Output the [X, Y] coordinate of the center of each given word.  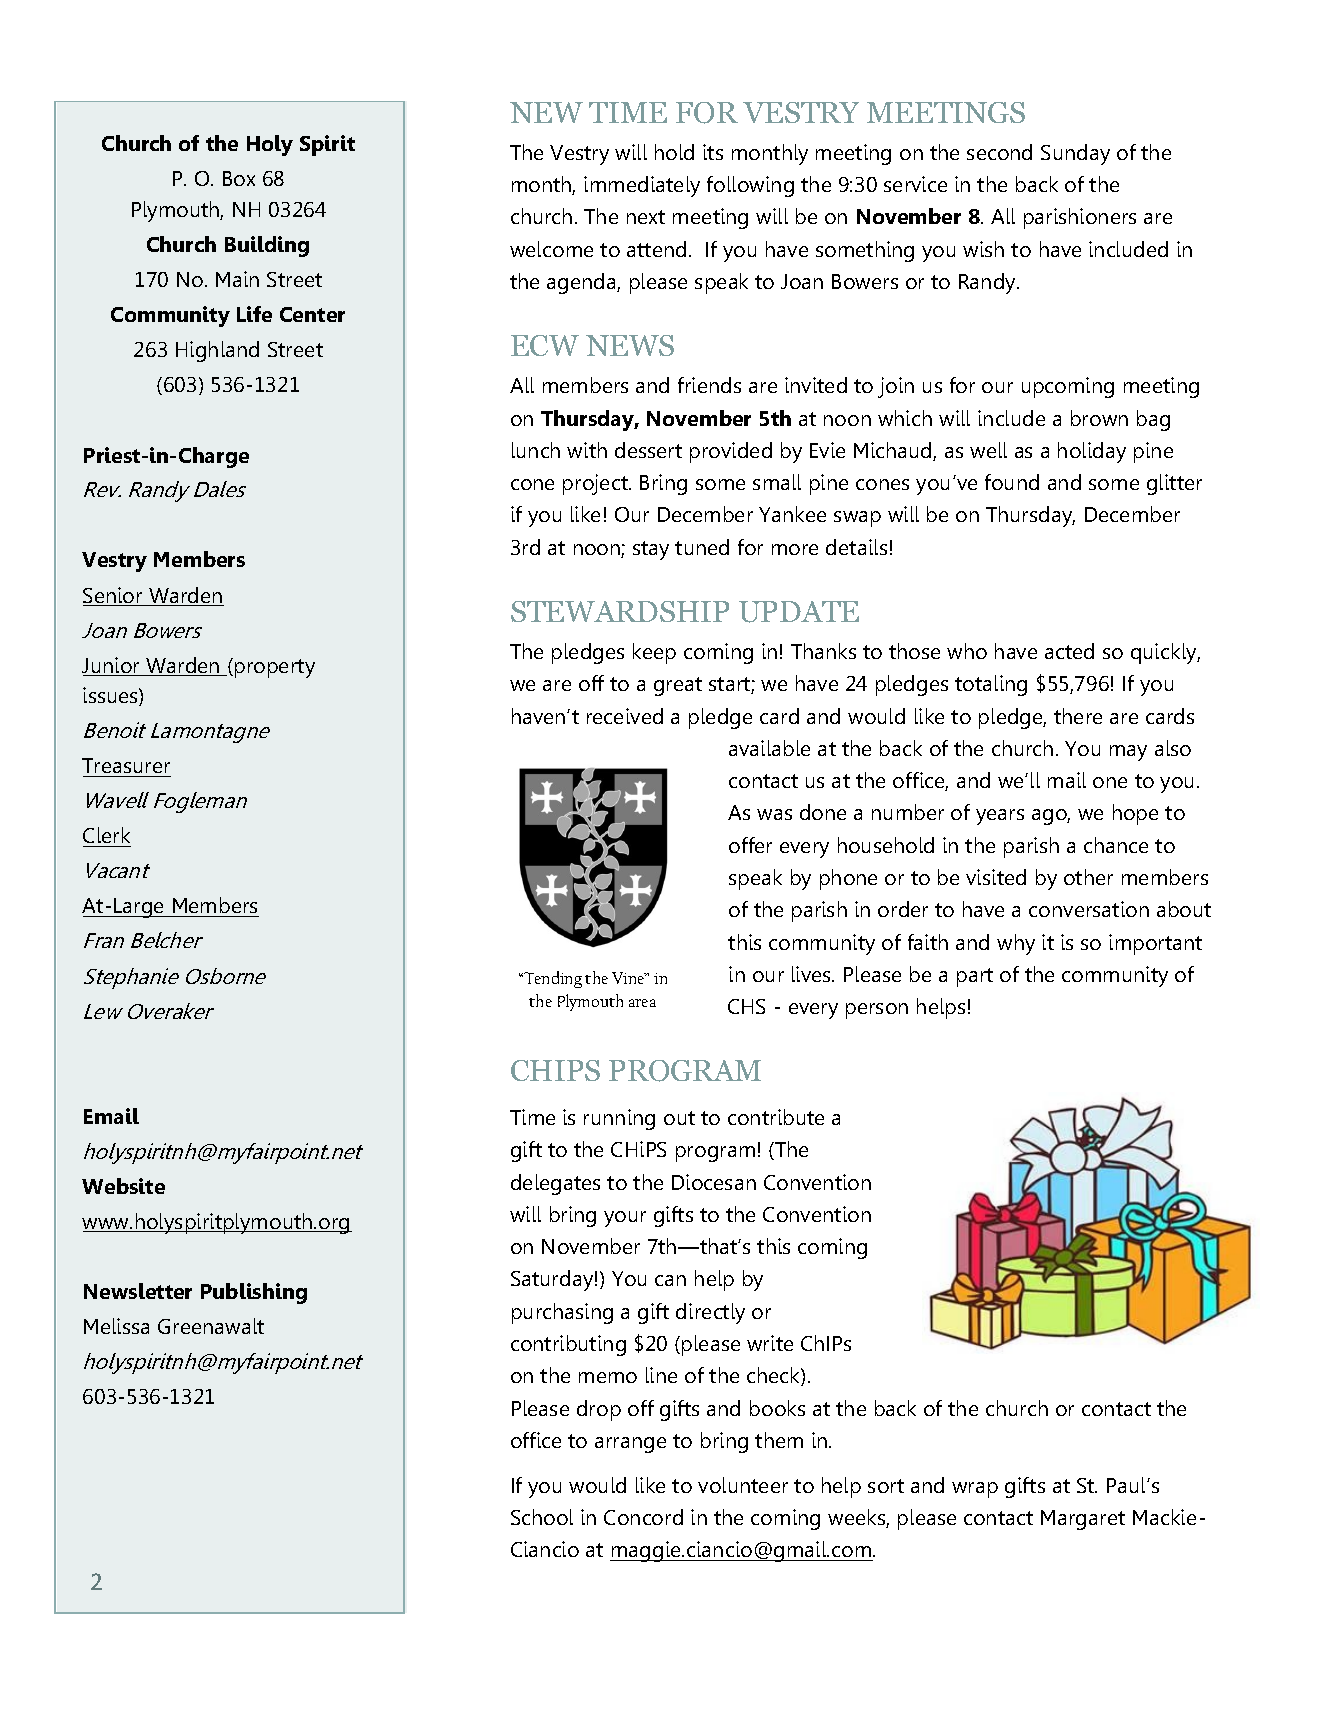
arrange [630, 1445]
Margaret [1083, 1520]
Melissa [116, 1326]
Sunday [1075, 154]
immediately [642, 186]
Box [239, 178]
